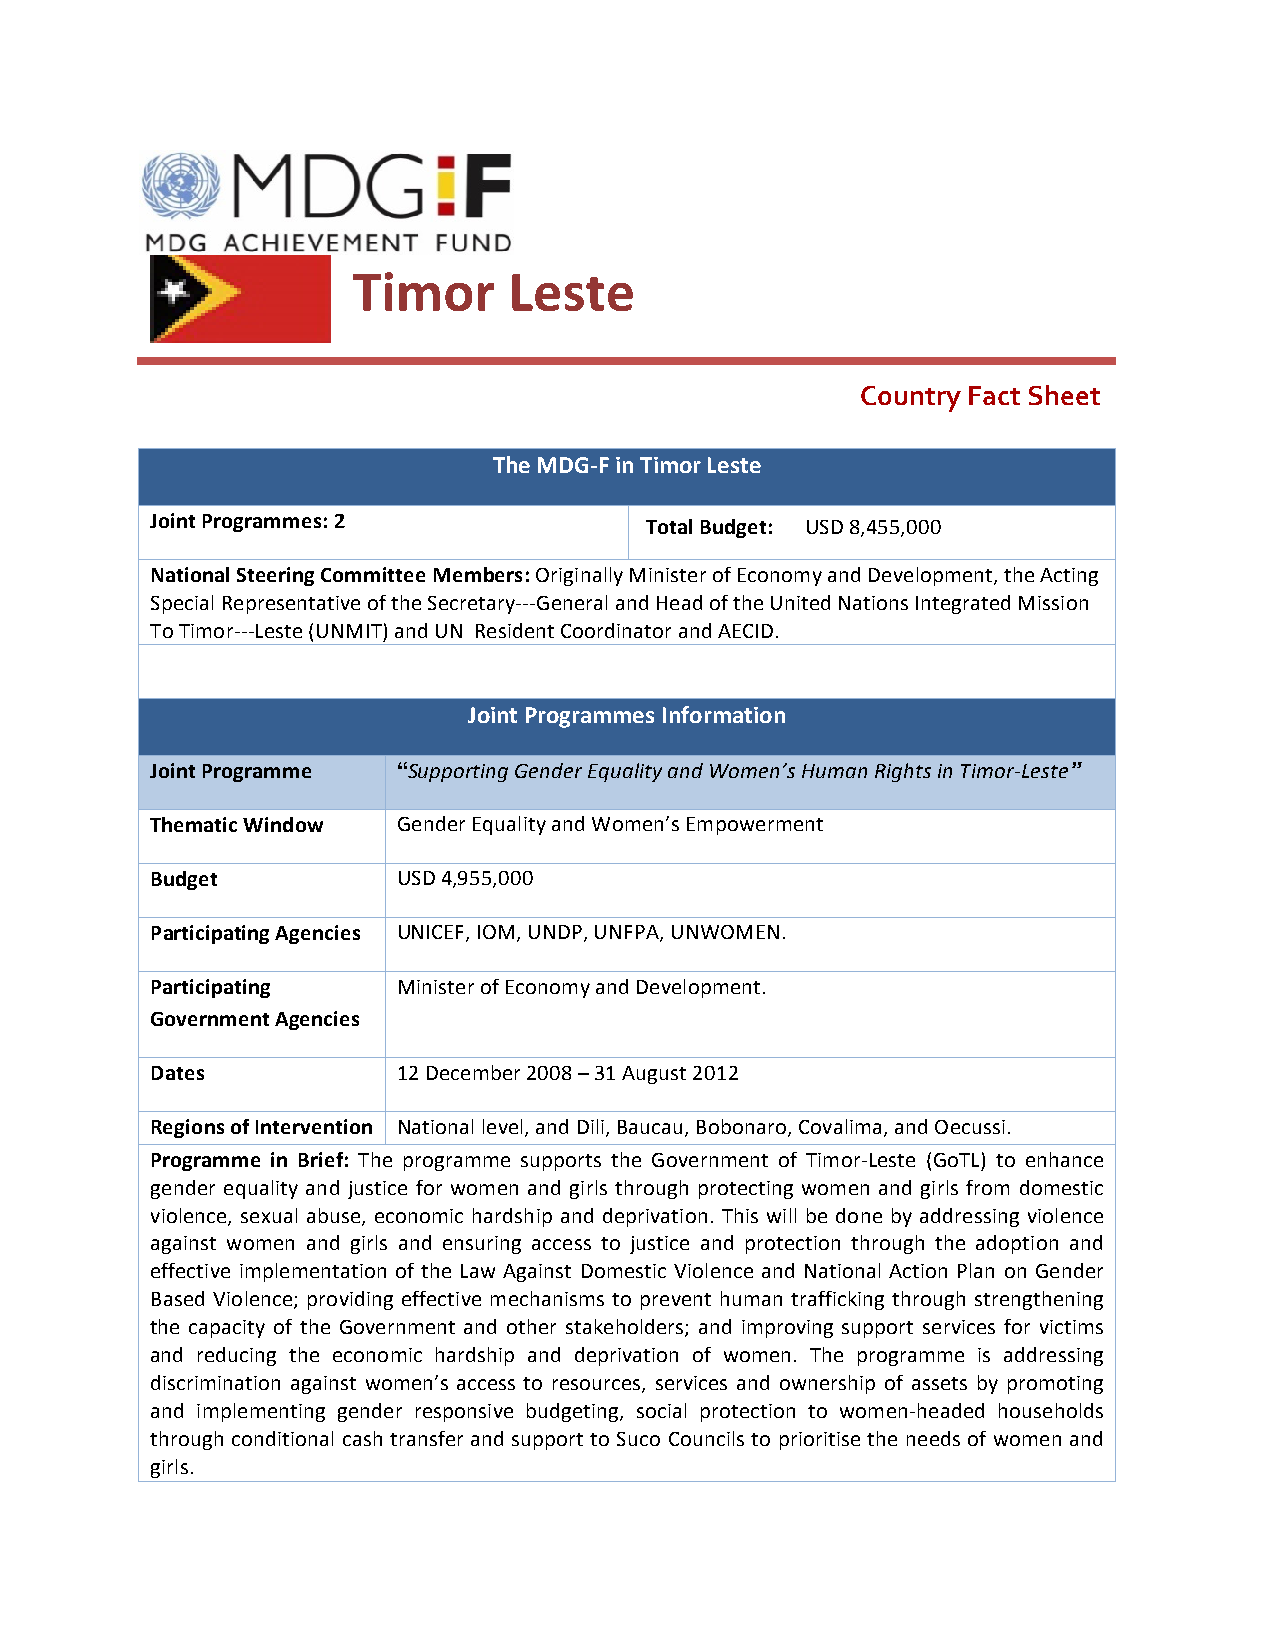 The width and height of the screenshot is (1274, 1648). Describe the element at coordinates (1051, 1410) in the screenshot. I see `households` at that location.
